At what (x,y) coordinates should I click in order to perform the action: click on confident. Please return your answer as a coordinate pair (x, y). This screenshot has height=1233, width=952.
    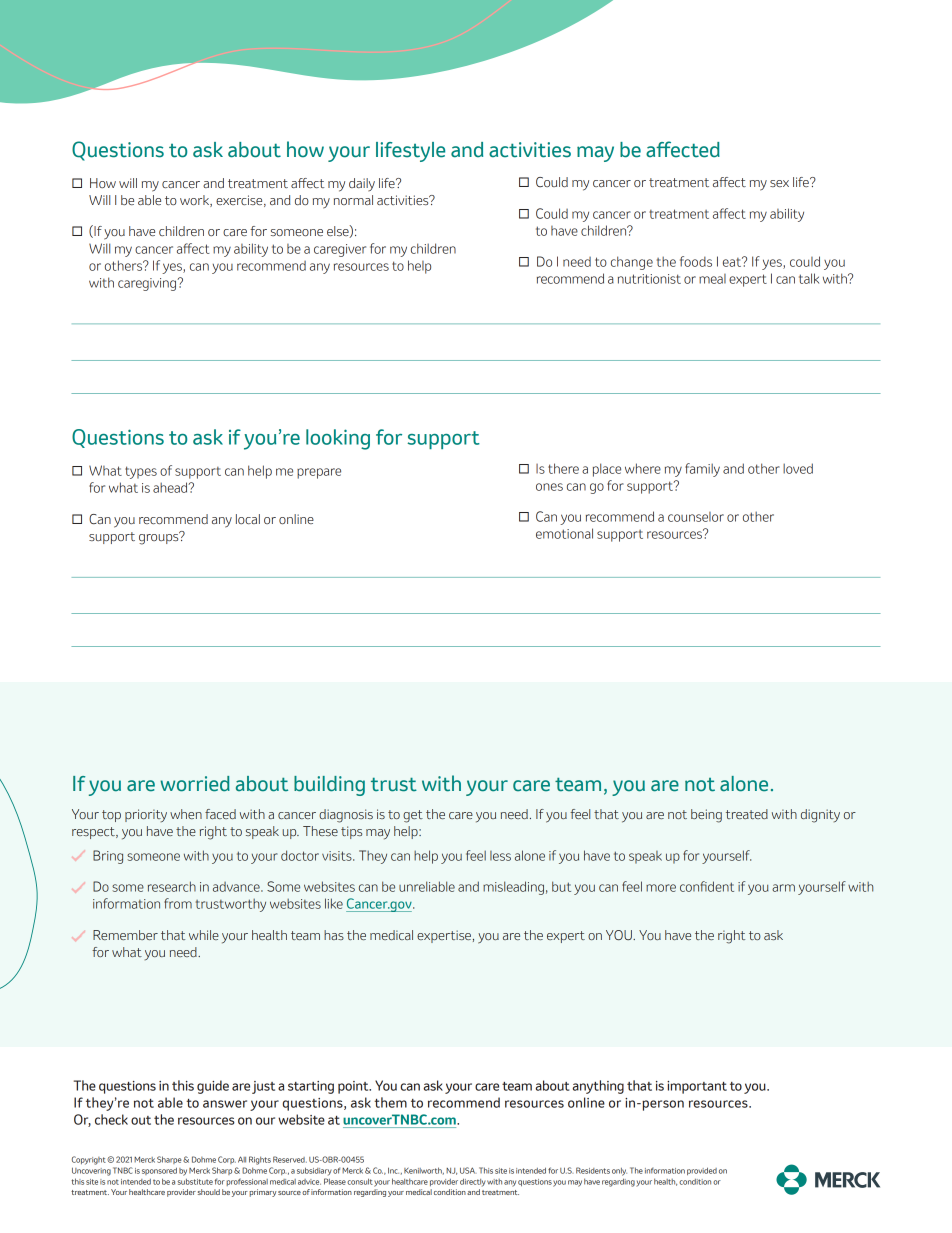
    Looking at the image, I should click on (707, 886).
